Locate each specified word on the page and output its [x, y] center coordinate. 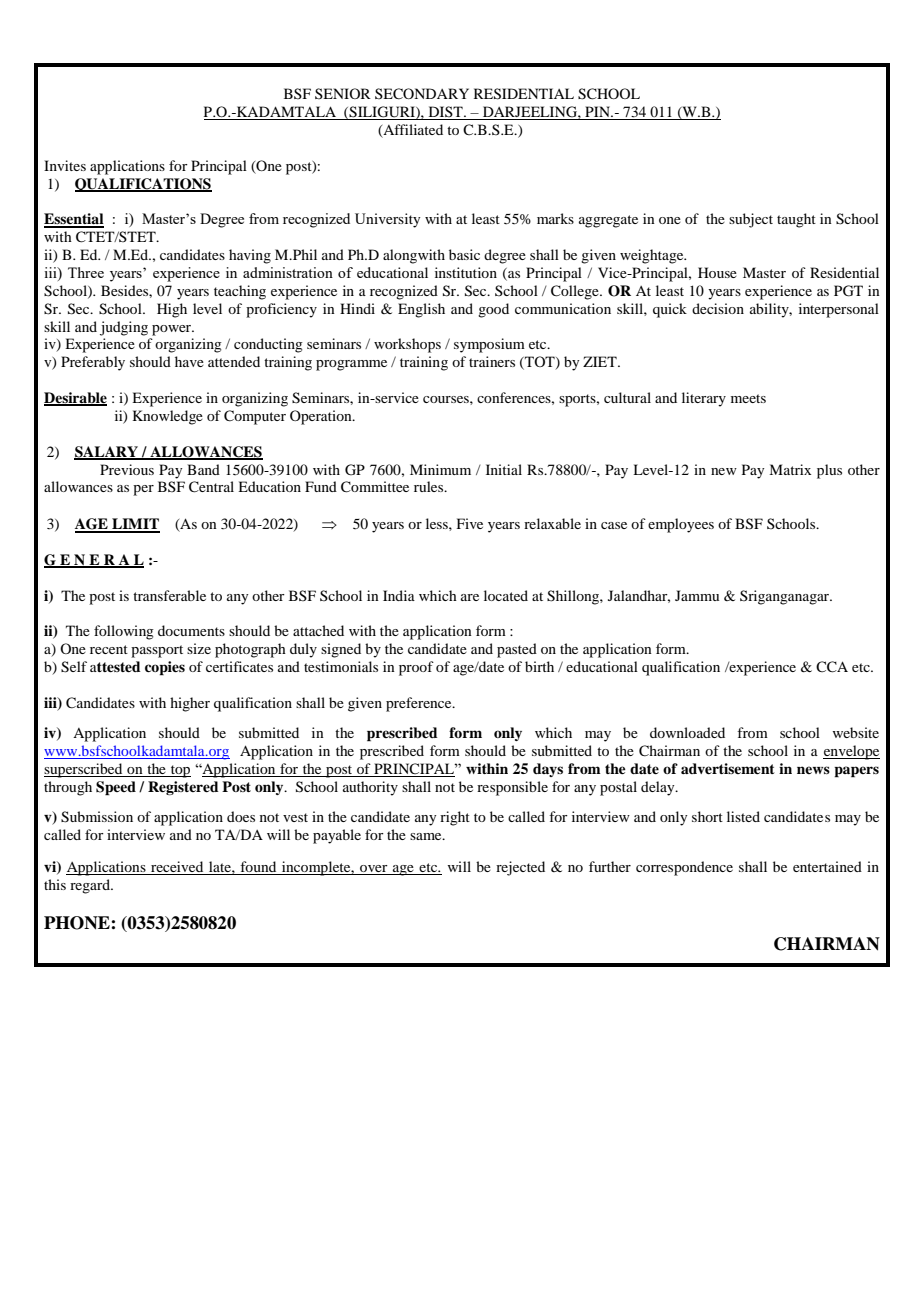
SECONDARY [422, 94]
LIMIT [135, 525]
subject [751, 220]
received [177, 868]
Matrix [790, 469]
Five [470, 523]
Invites [65, 165]
